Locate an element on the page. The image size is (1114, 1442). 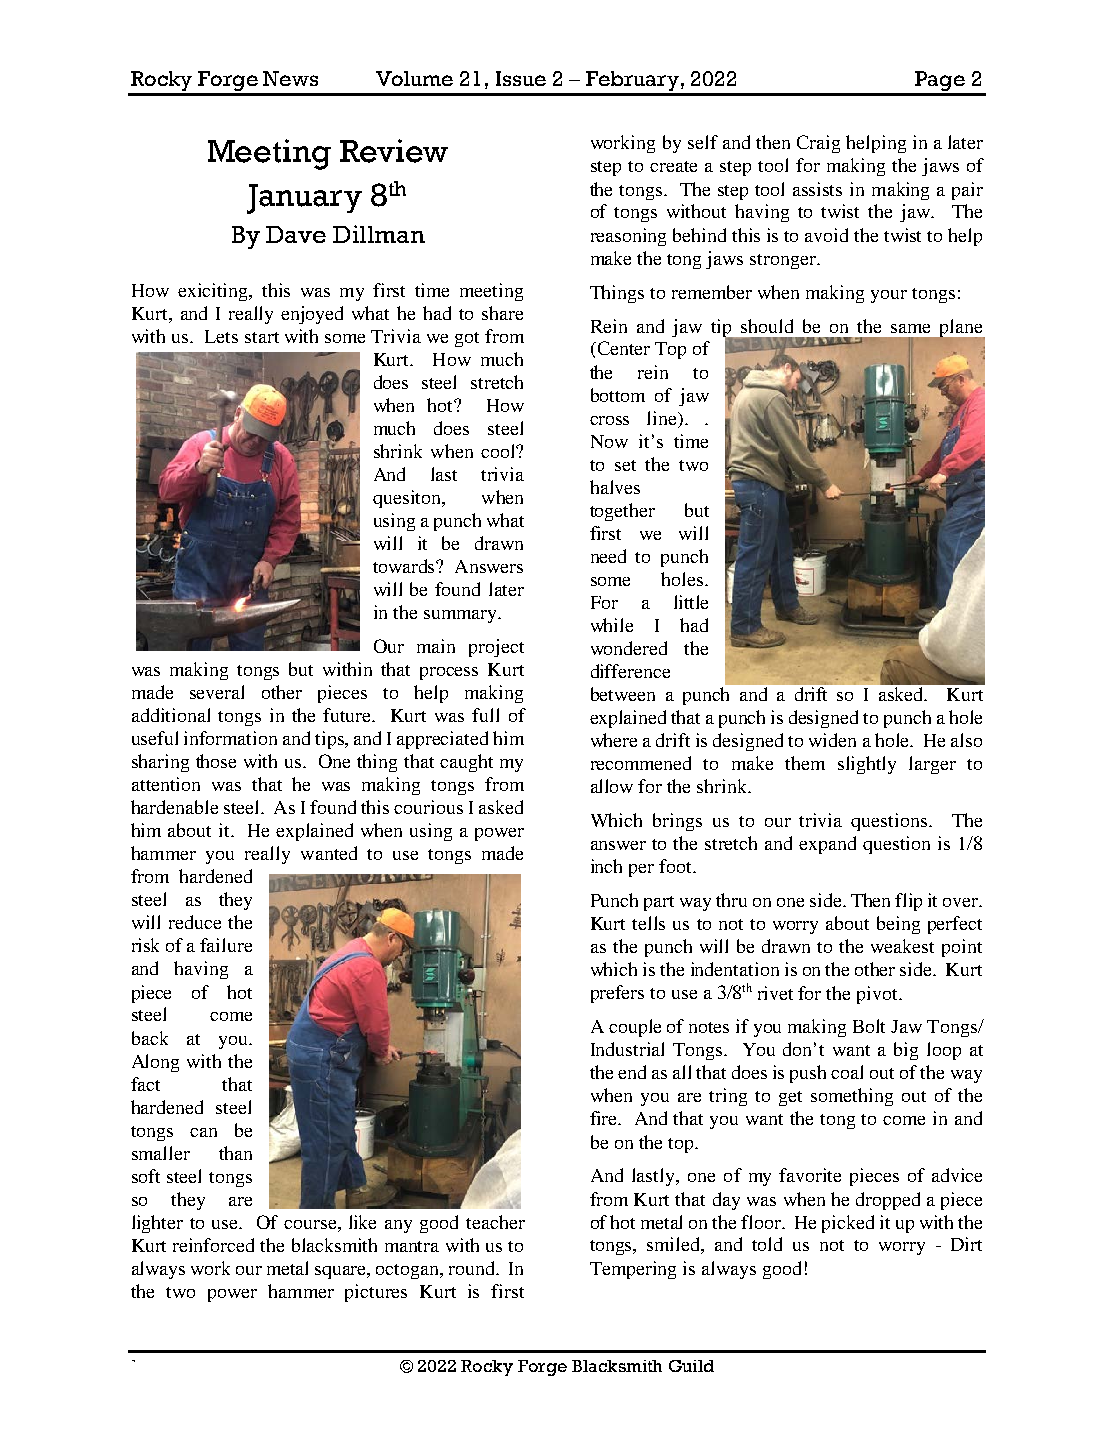
News is located at coordinates (290, 78).
